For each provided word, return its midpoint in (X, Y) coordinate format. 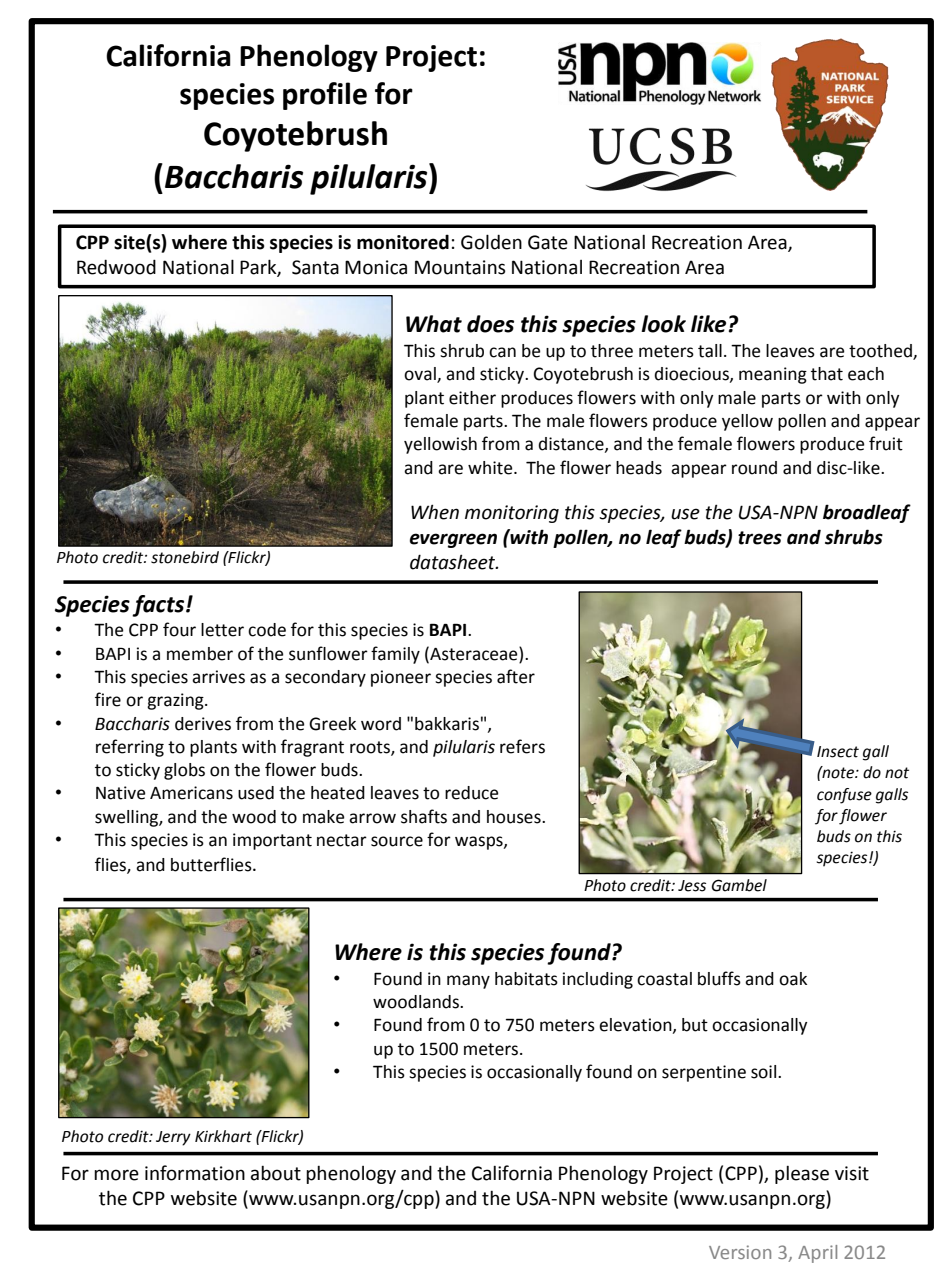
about (276, 1173)
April (817, 1254)
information (195, 1173)
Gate (548, 242)
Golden (491, 242)
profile (325, 96)
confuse (844, 796)
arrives (218, 677)
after (516, 676)
